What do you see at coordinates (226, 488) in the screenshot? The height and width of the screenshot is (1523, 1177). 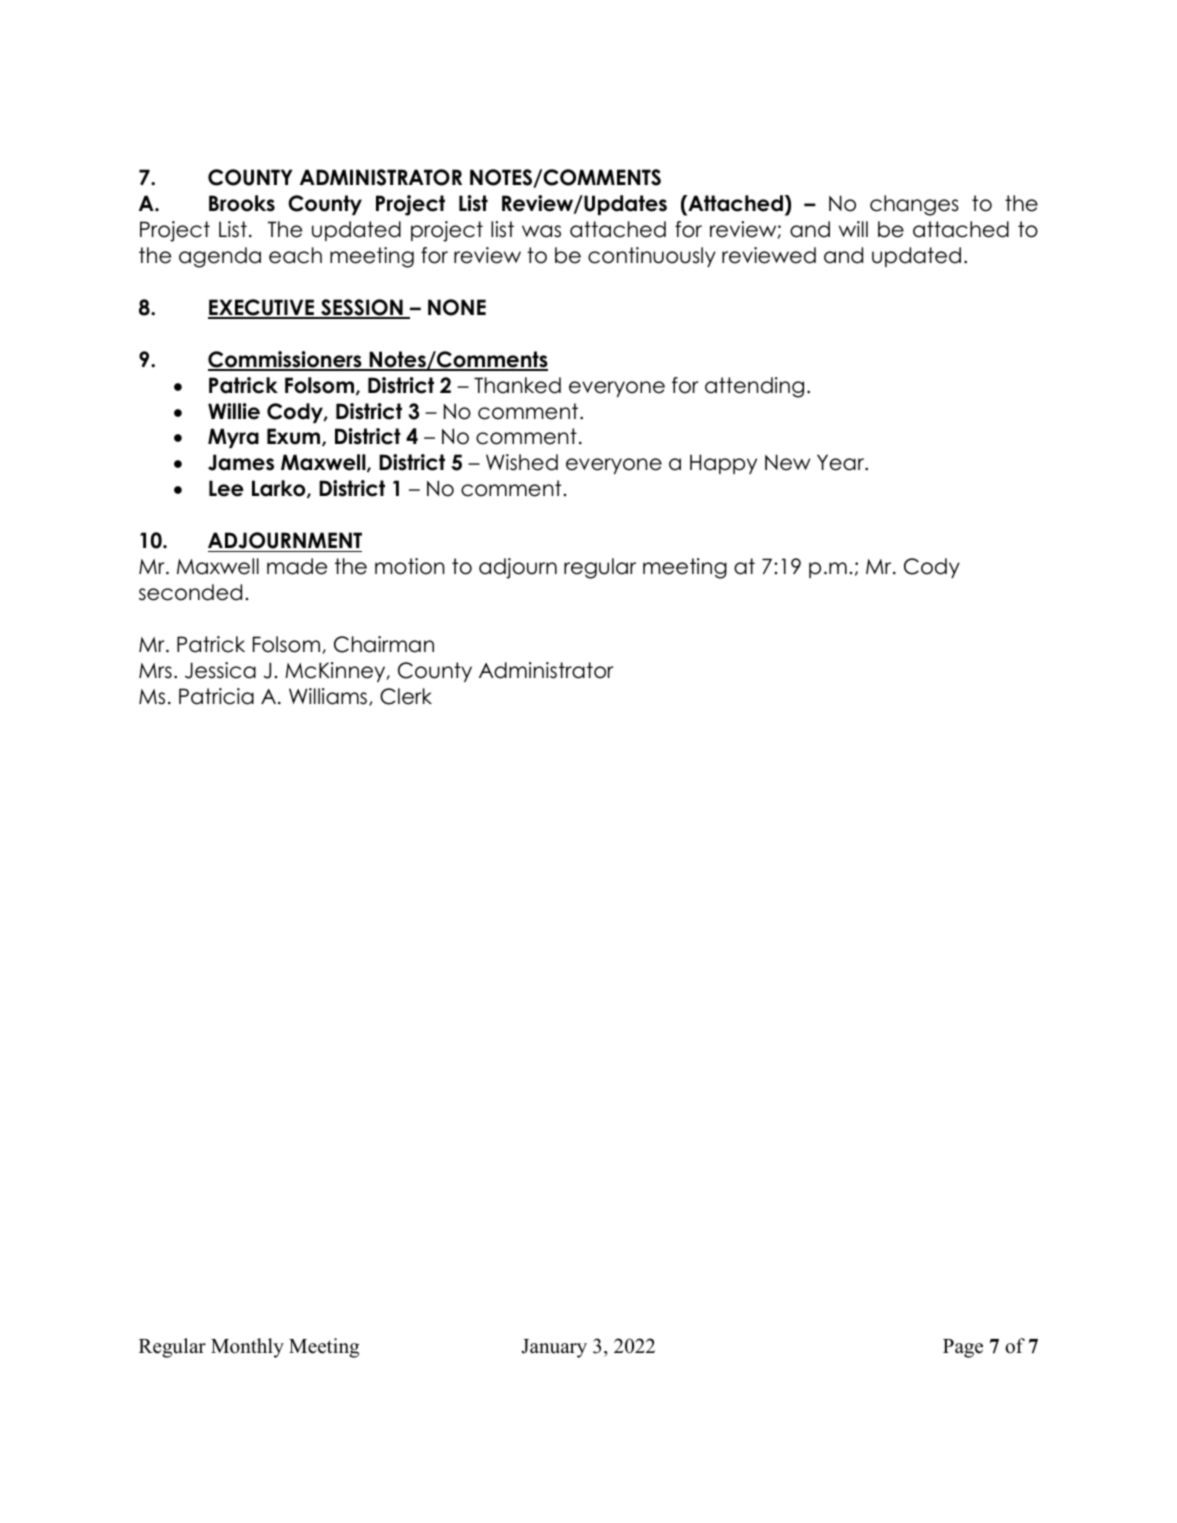 I see `Lee` at bounding box center [226, 488].
